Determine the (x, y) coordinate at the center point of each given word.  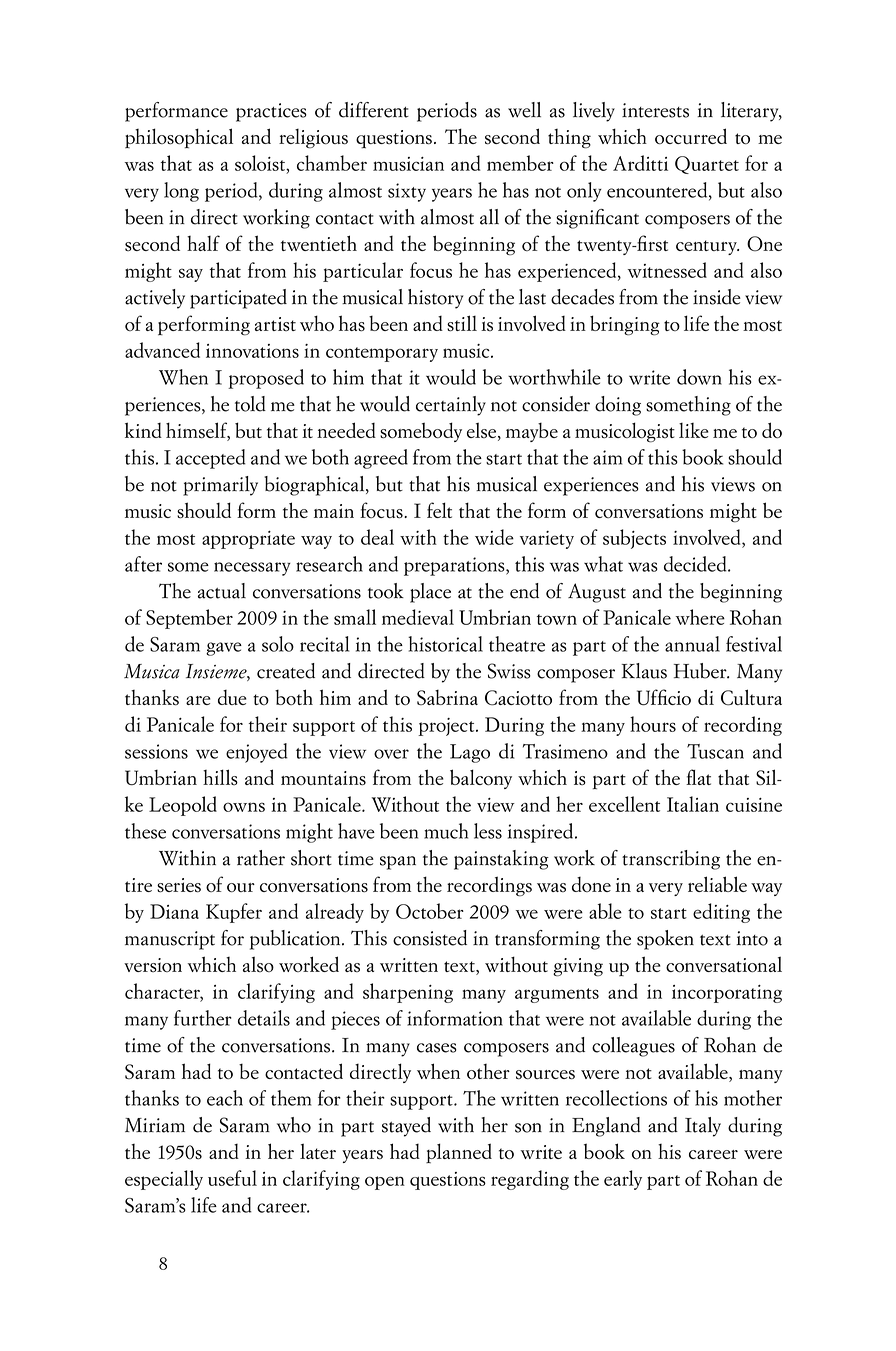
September (189, 619)
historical (445, 644)
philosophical (179, 138)
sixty (407, 192)
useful (232, 1178)
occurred (691, 136)
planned (459, 1153)
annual (692, 644)
